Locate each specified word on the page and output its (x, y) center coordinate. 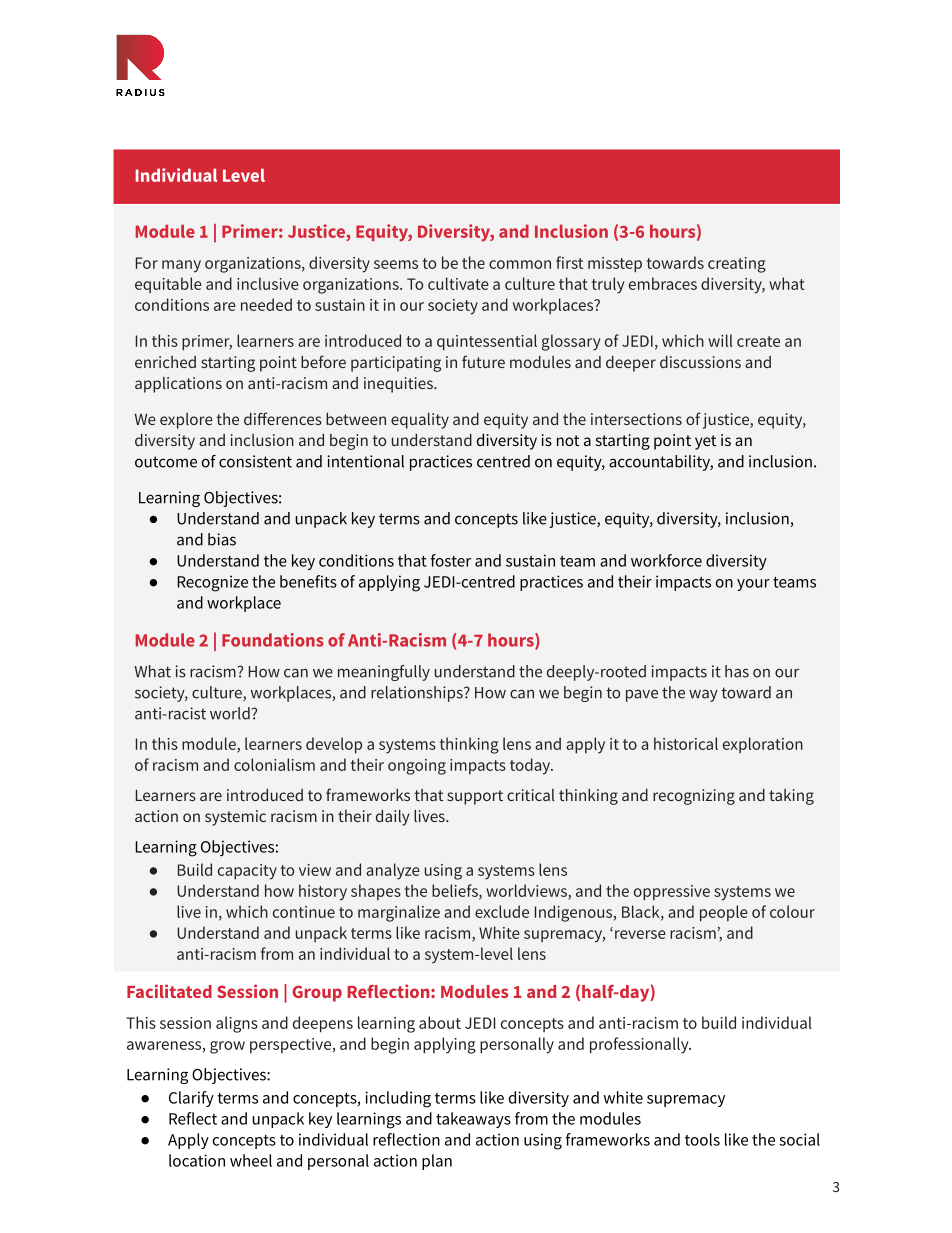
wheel (251, 1160)
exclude (502, 911)
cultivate (458, 283)
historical (686, 743)
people (724, 913)
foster (451, 560)
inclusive (268, 283)
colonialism (274, 764)
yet (705, 442)
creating (737, 265)
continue (304, 912)
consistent (255, 461)
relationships (418, 694)
